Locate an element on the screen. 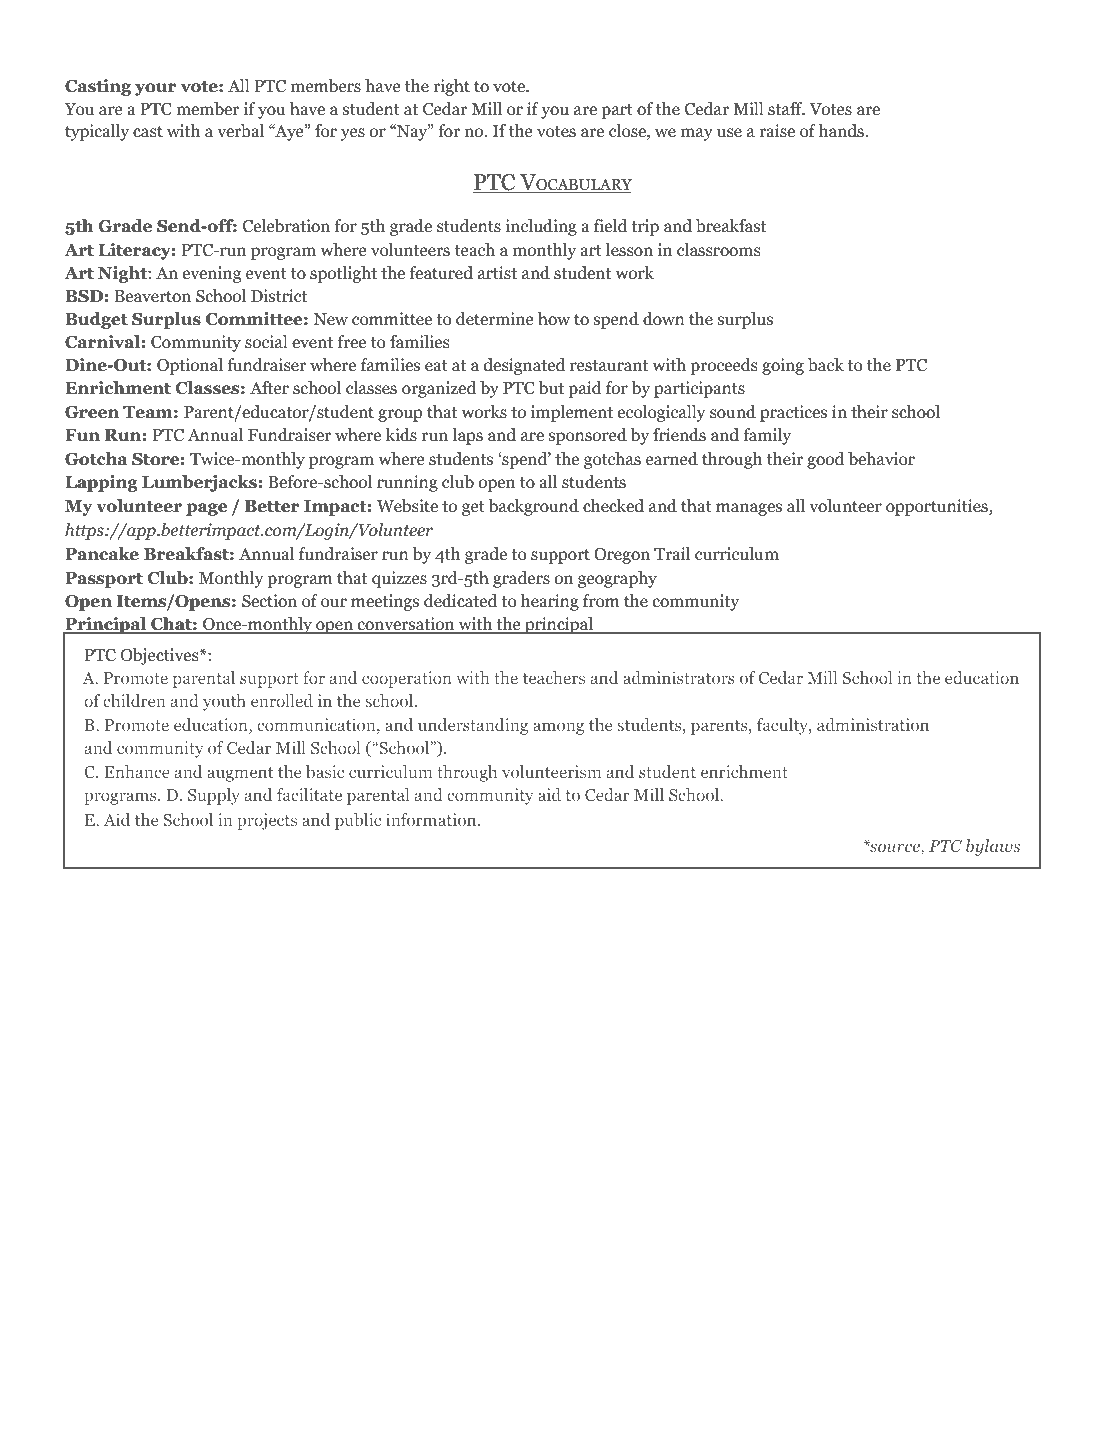 Image resolution: width=1106 pixels, height=1431 pixels. Supply is located at coordinates (214, 796).
